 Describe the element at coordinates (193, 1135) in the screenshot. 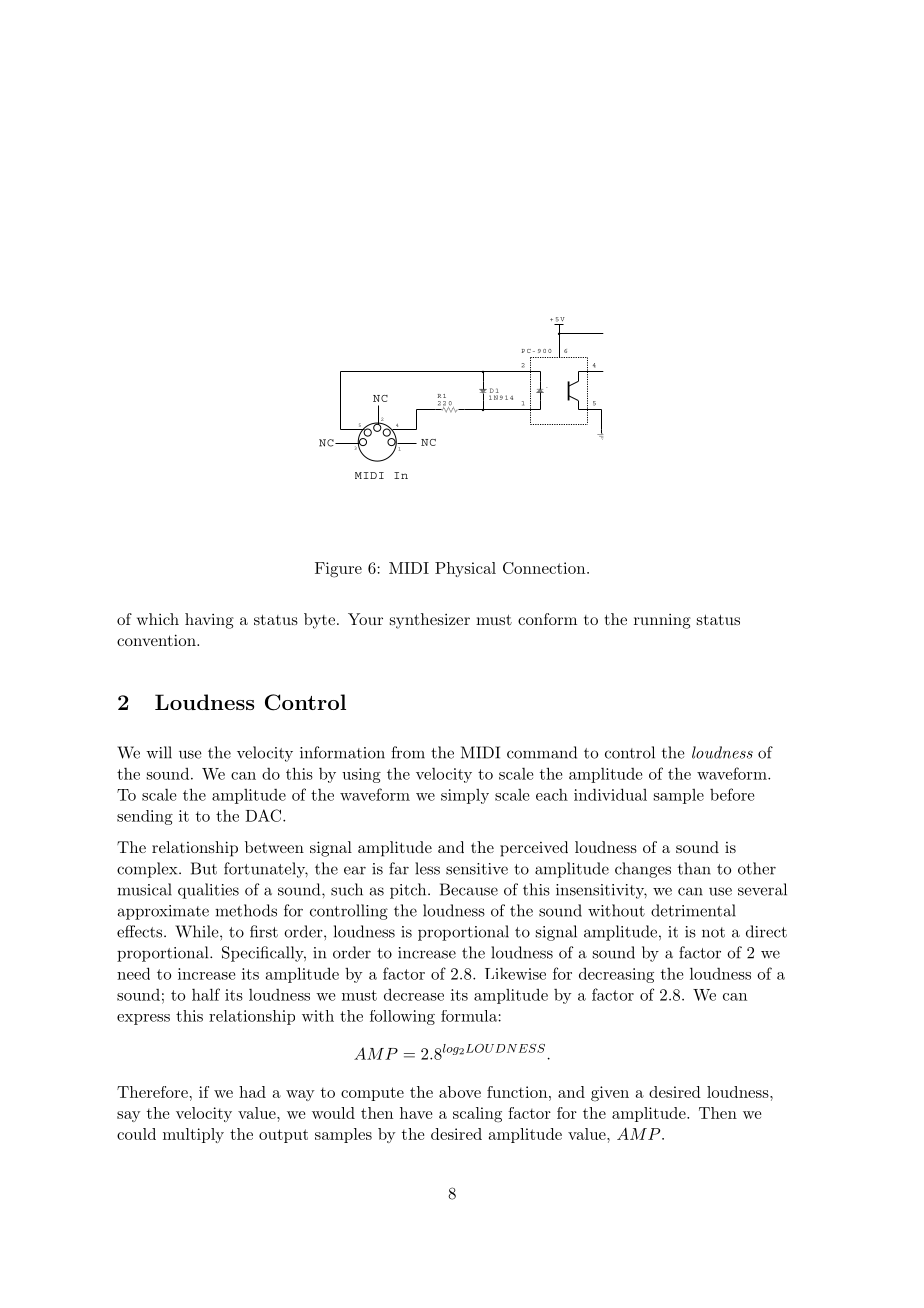

I see `multiply` at that location.
